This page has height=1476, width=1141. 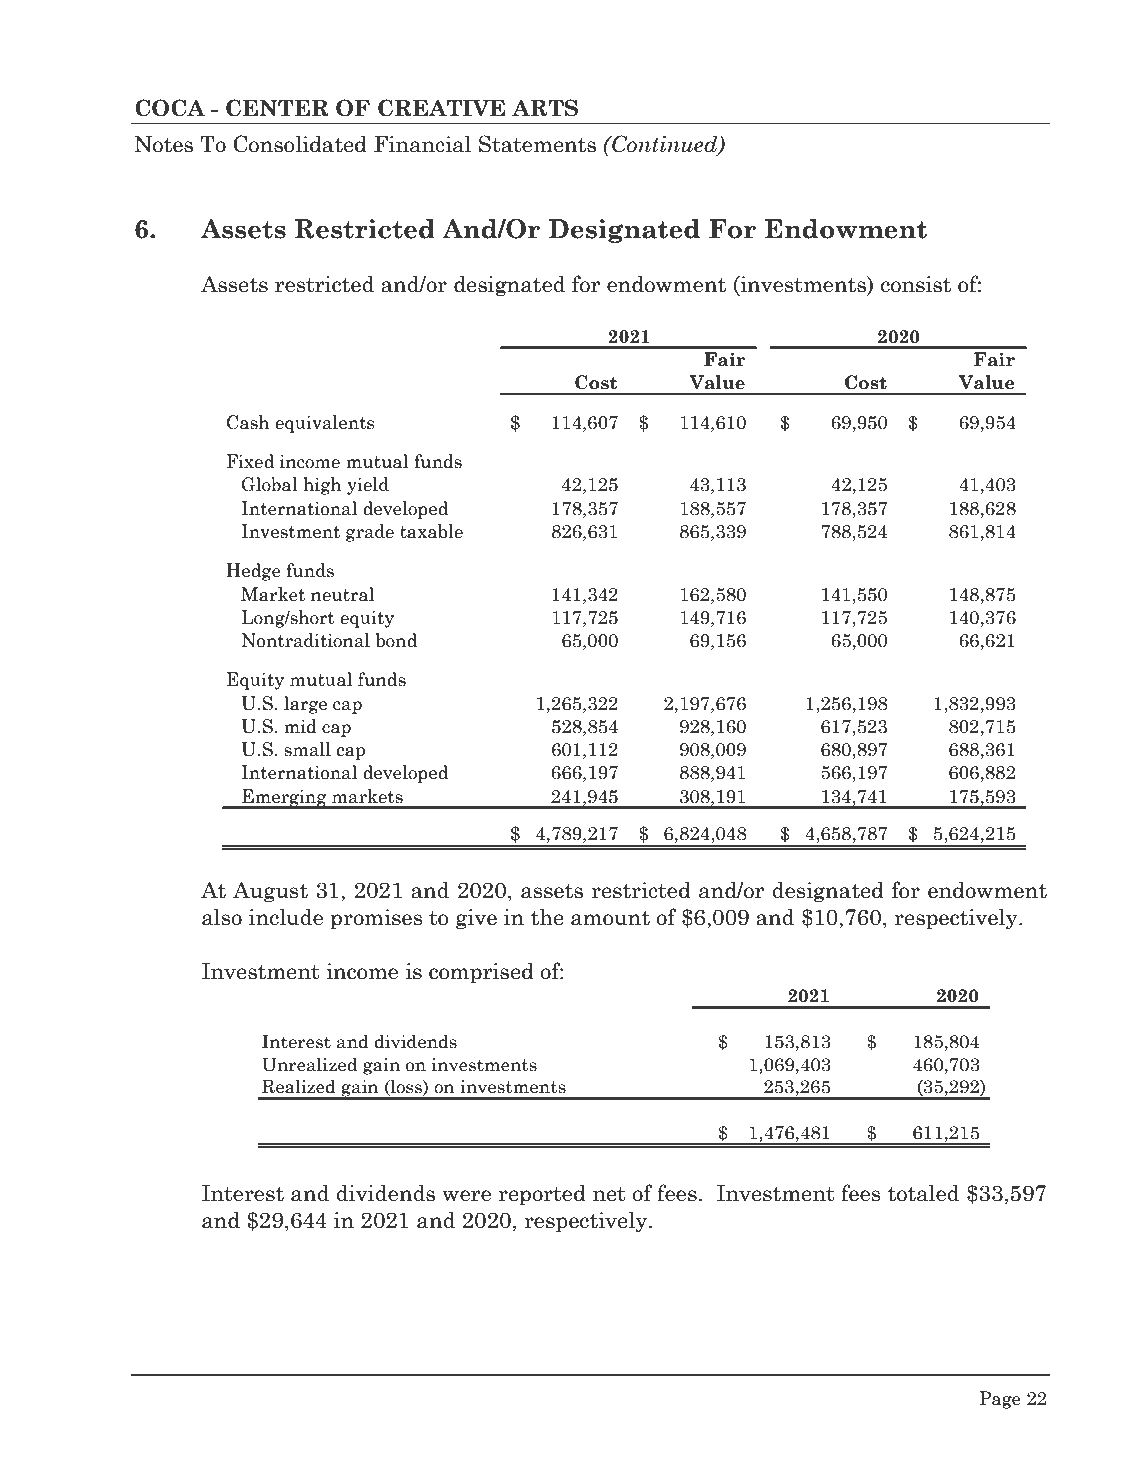 What do you see at coordinates (307, 749) in the page?
I see `small` at bounding box center [307, 749].
